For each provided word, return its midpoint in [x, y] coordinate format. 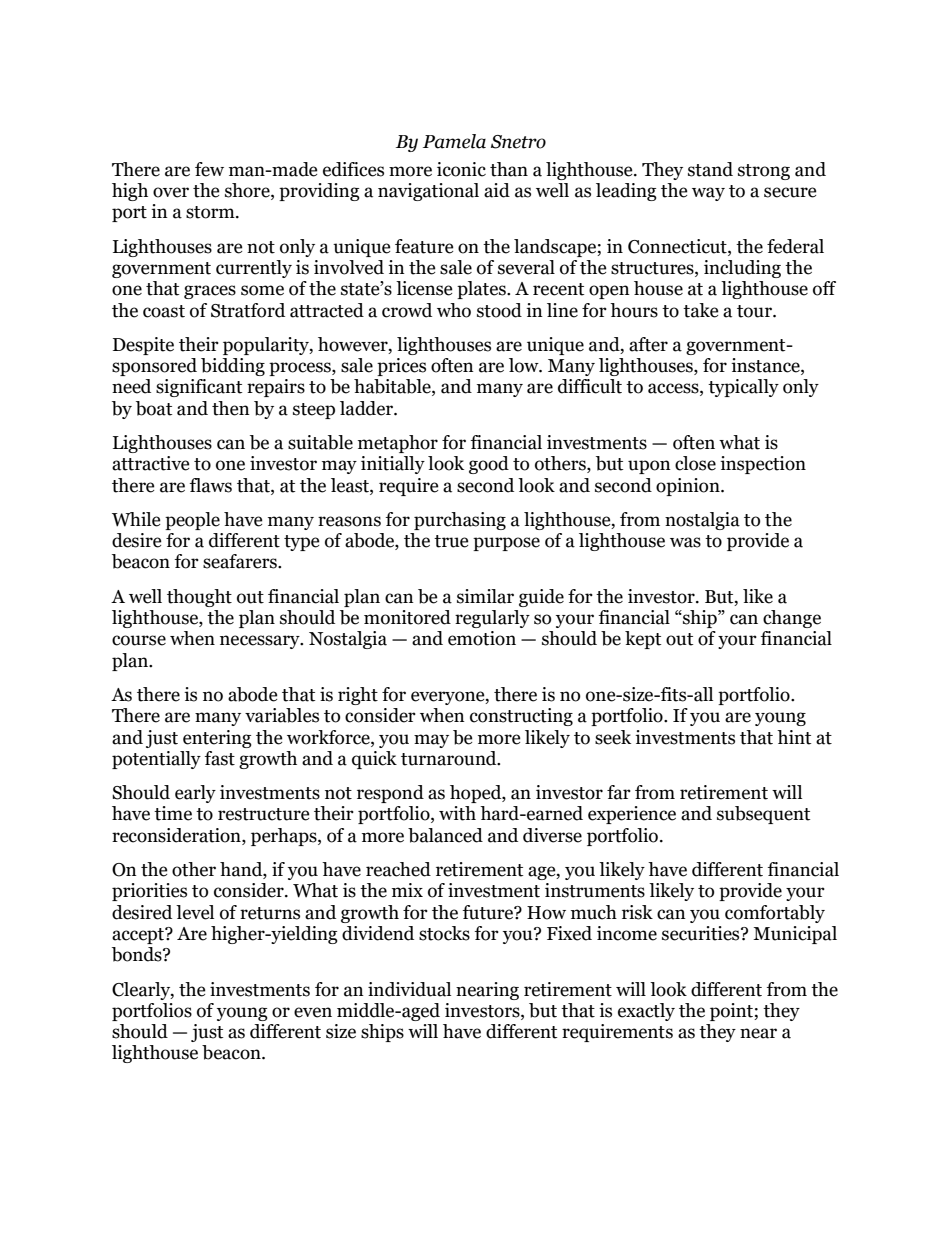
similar [485, 596]
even [313, 1012]
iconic [461, 169]
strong [764, 172]
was [685, 542]
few [209, 169]
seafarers [241, 561]
